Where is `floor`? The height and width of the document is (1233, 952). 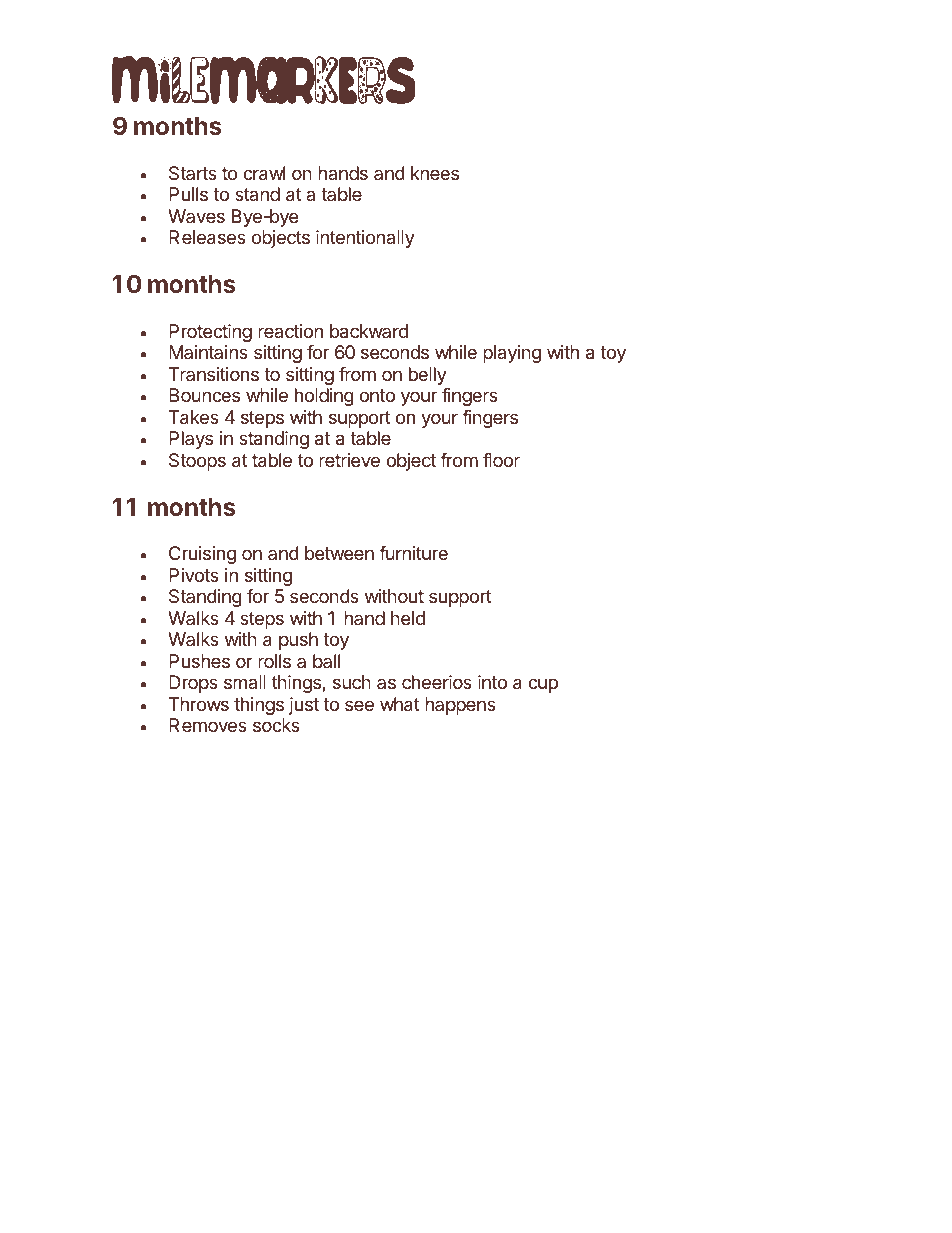
floor is located at coordinates (501, 460).
